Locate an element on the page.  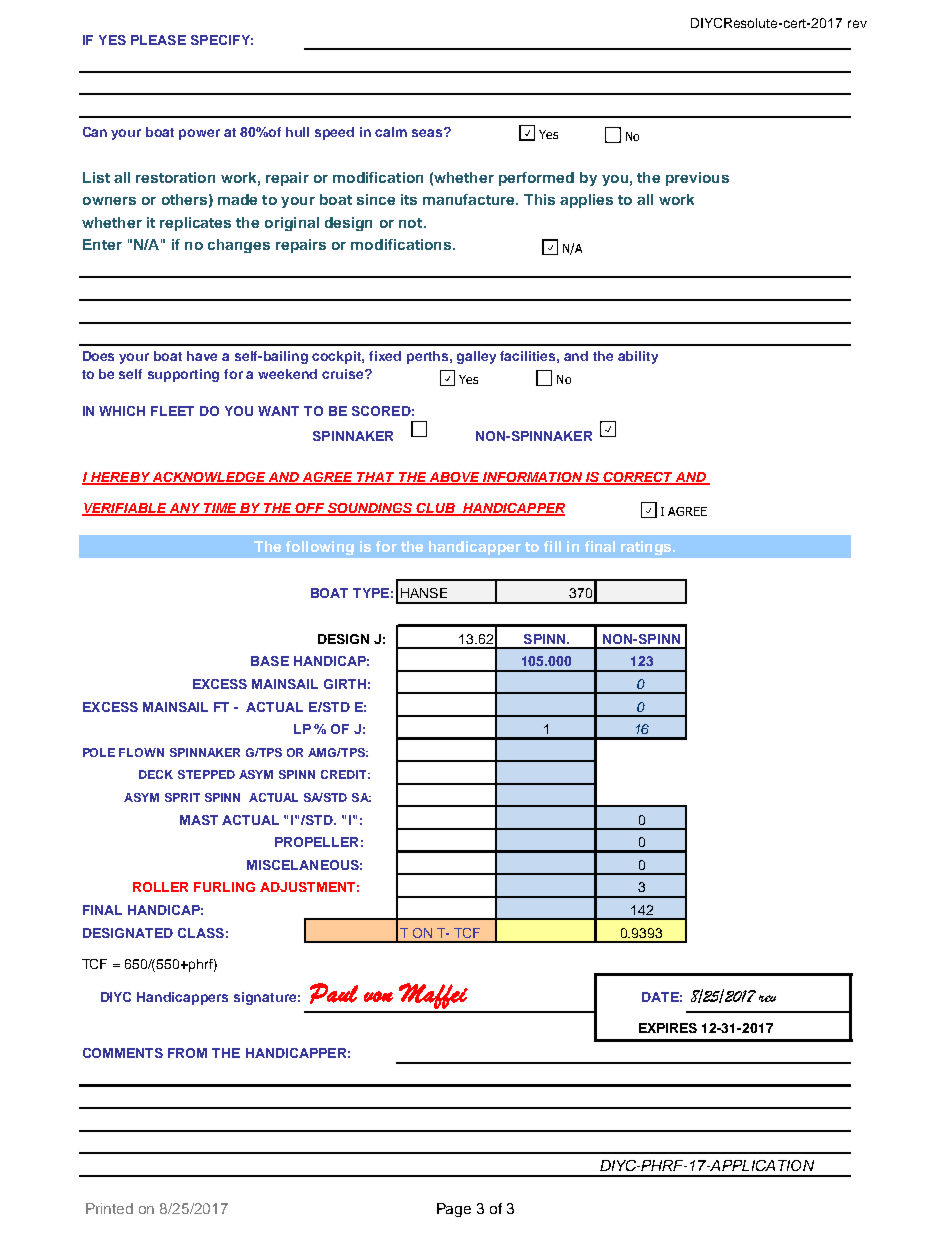
SPRIT is located at coordinates (182, 797).
